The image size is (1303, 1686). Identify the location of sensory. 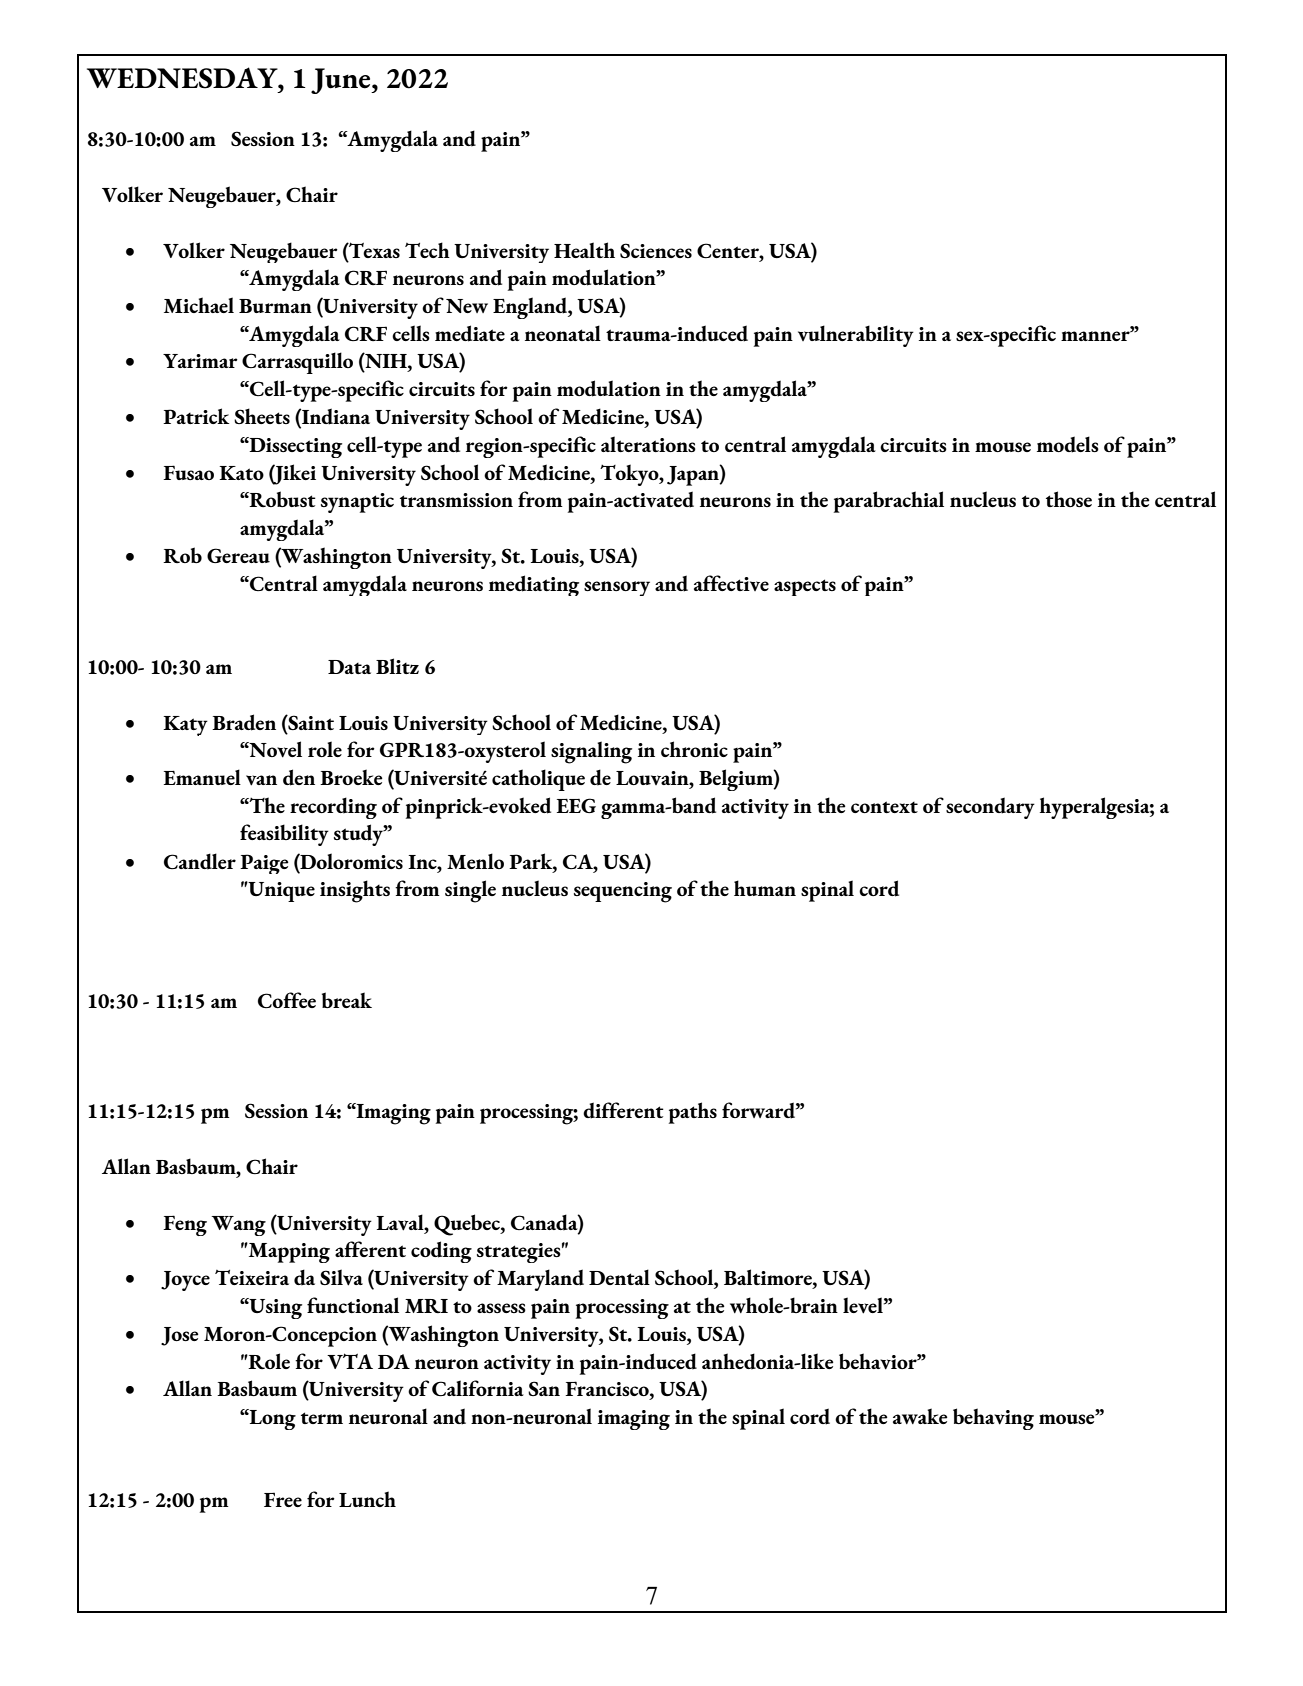
(617, 588).
